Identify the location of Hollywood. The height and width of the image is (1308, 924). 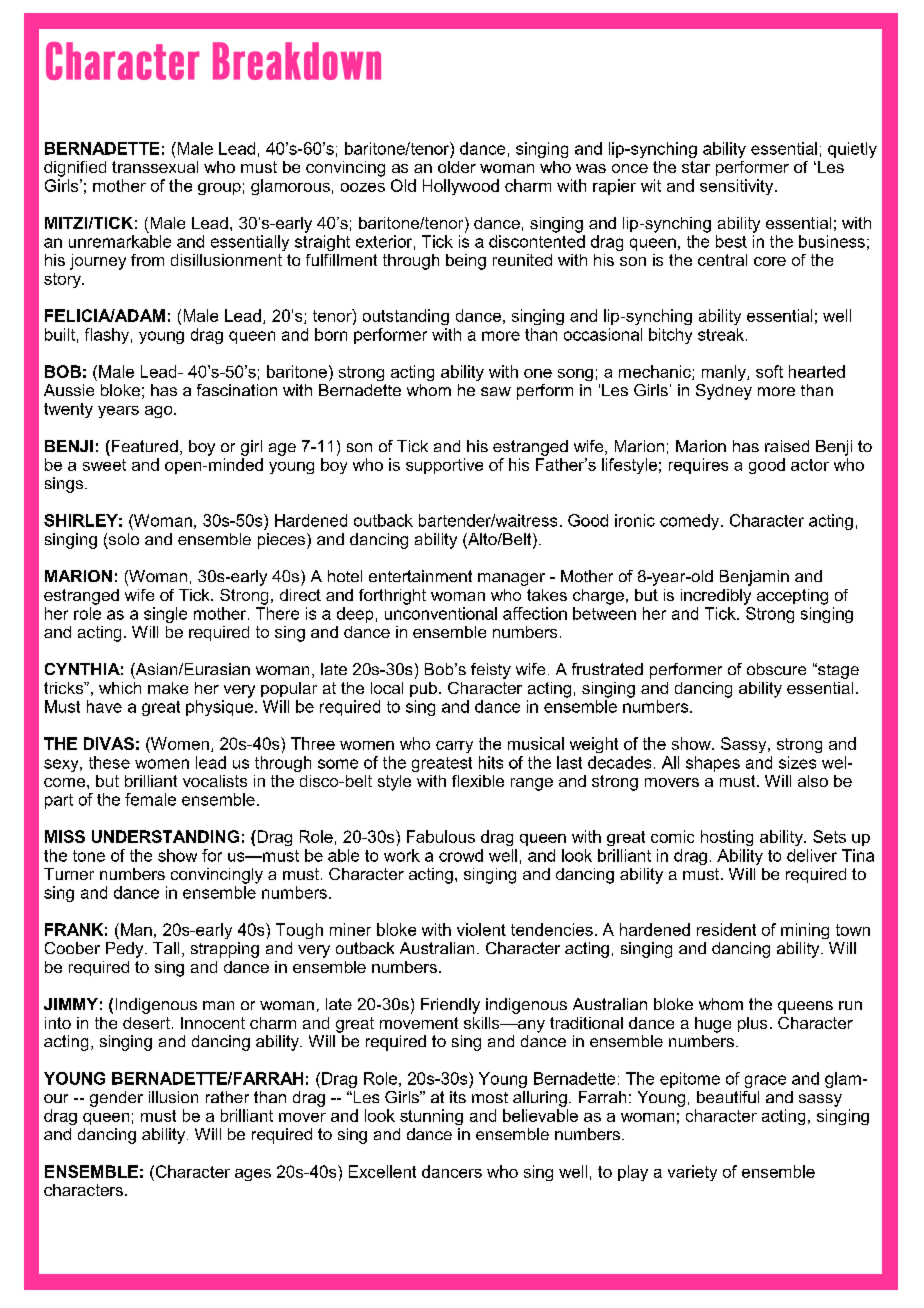
(461, 187).
